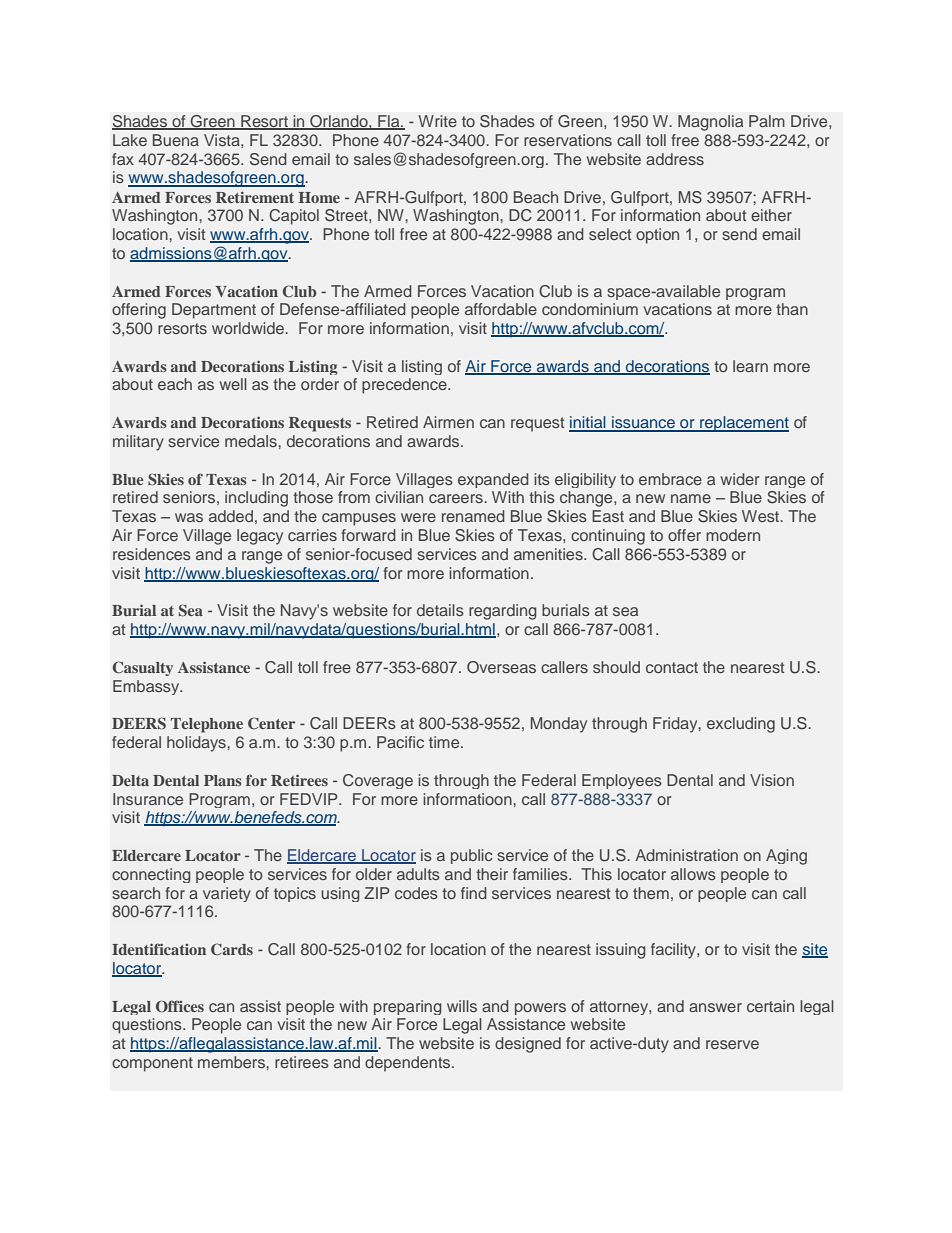 This screenshot has height=1233, width=952. I want to click on Offices, so click(180, 1006).
